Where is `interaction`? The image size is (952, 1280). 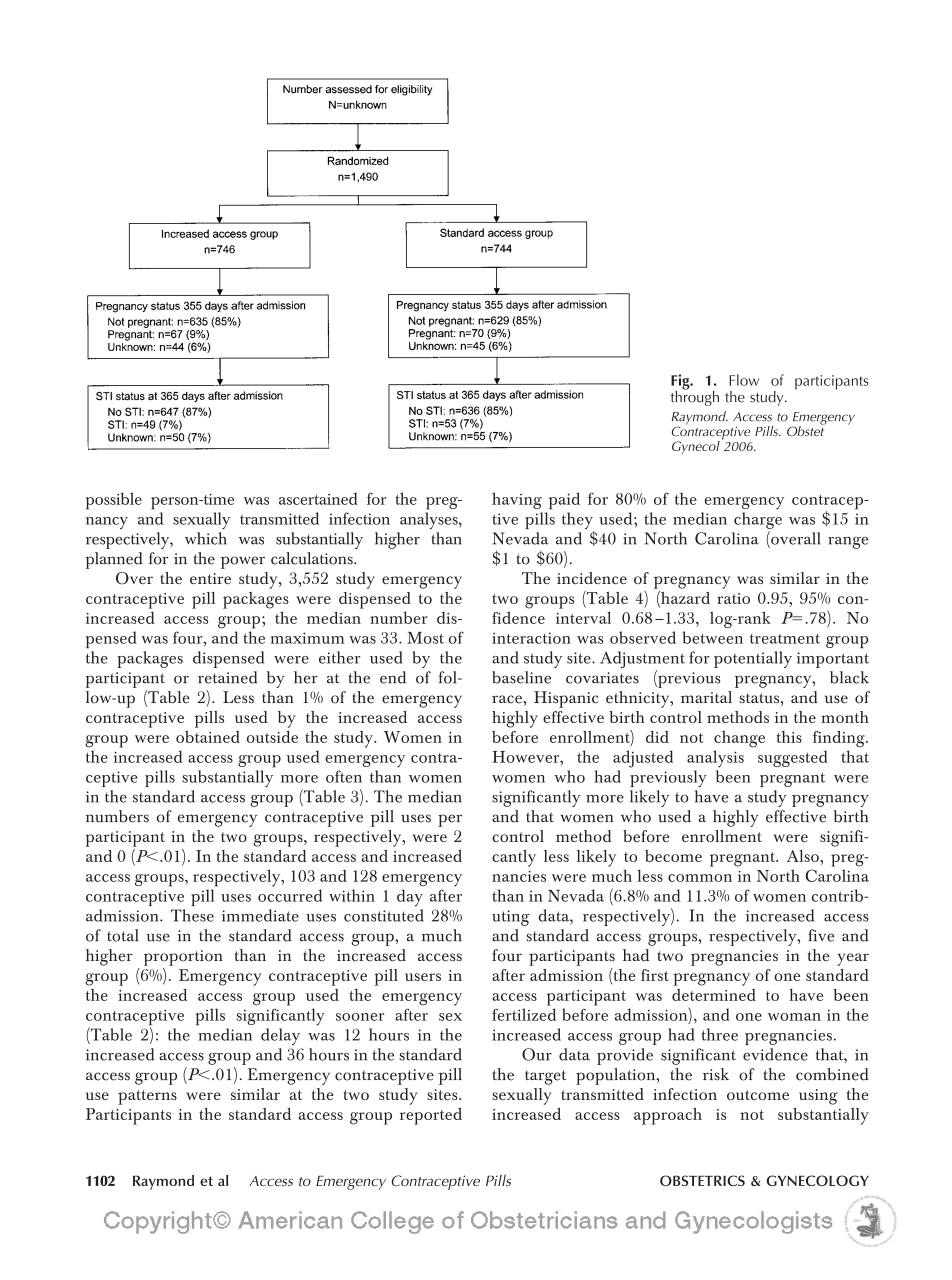 interaction is located at coordinates (531, 638).
